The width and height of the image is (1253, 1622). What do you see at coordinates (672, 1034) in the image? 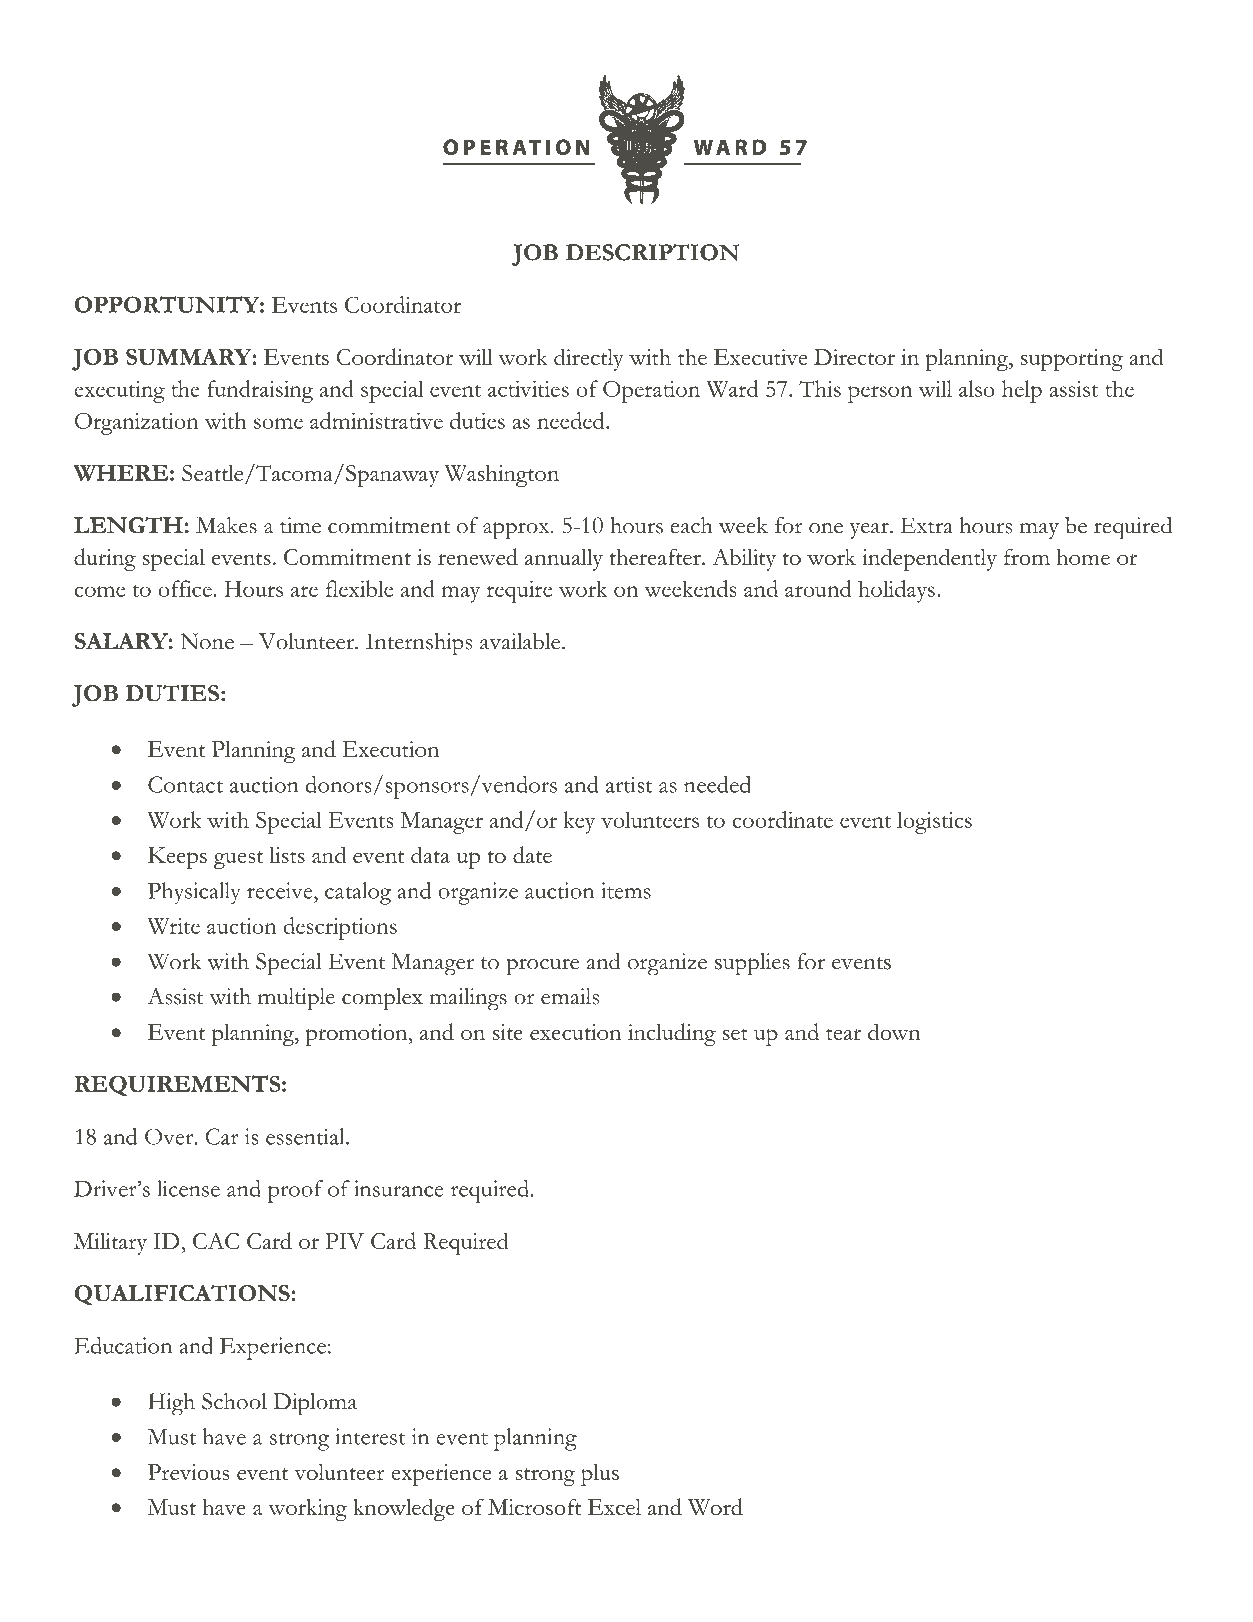
I see `including` at bounding box center [672, 1034].
